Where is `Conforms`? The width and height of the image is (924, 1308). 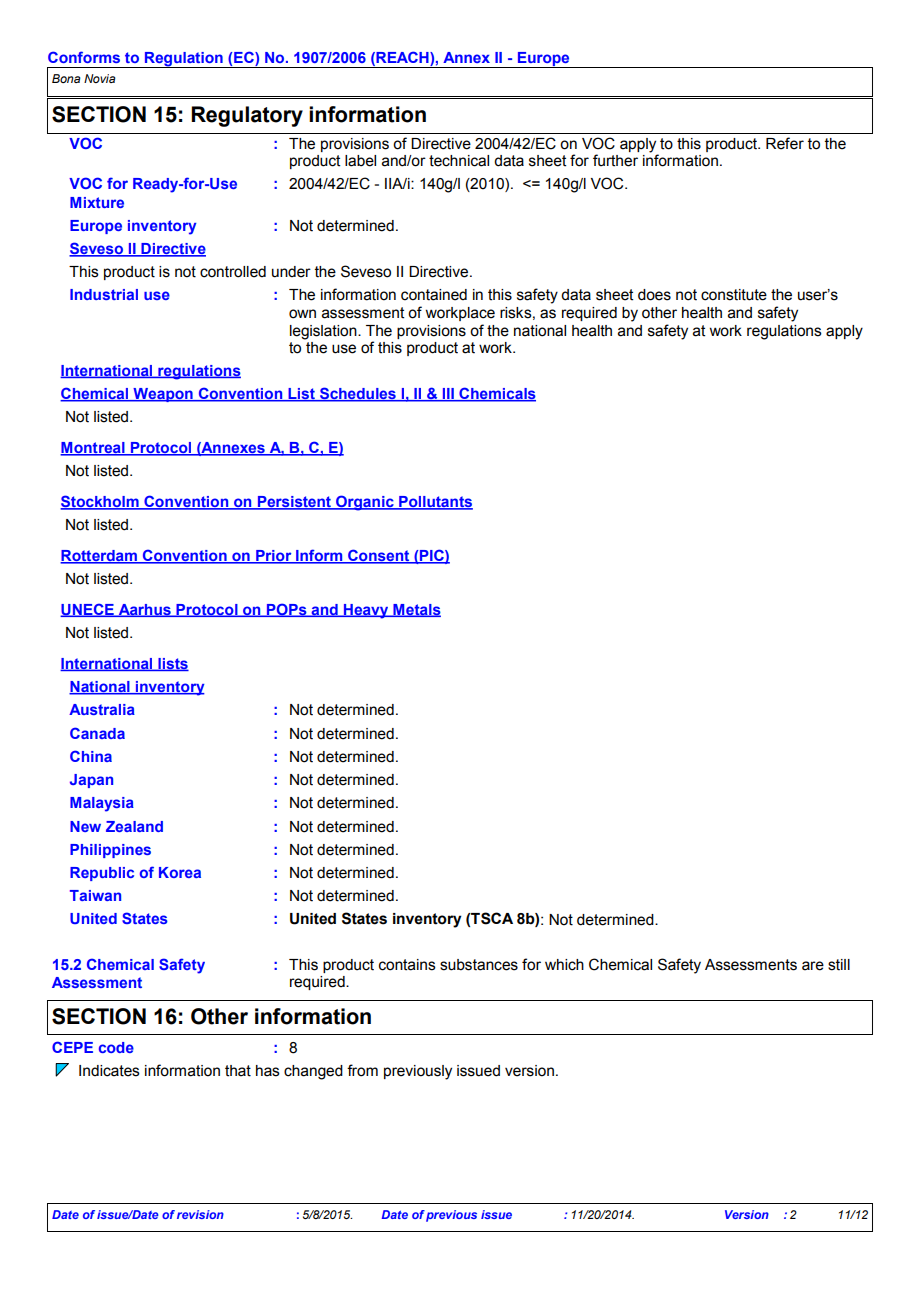 Conforms is located at coordinates (84, 57).
